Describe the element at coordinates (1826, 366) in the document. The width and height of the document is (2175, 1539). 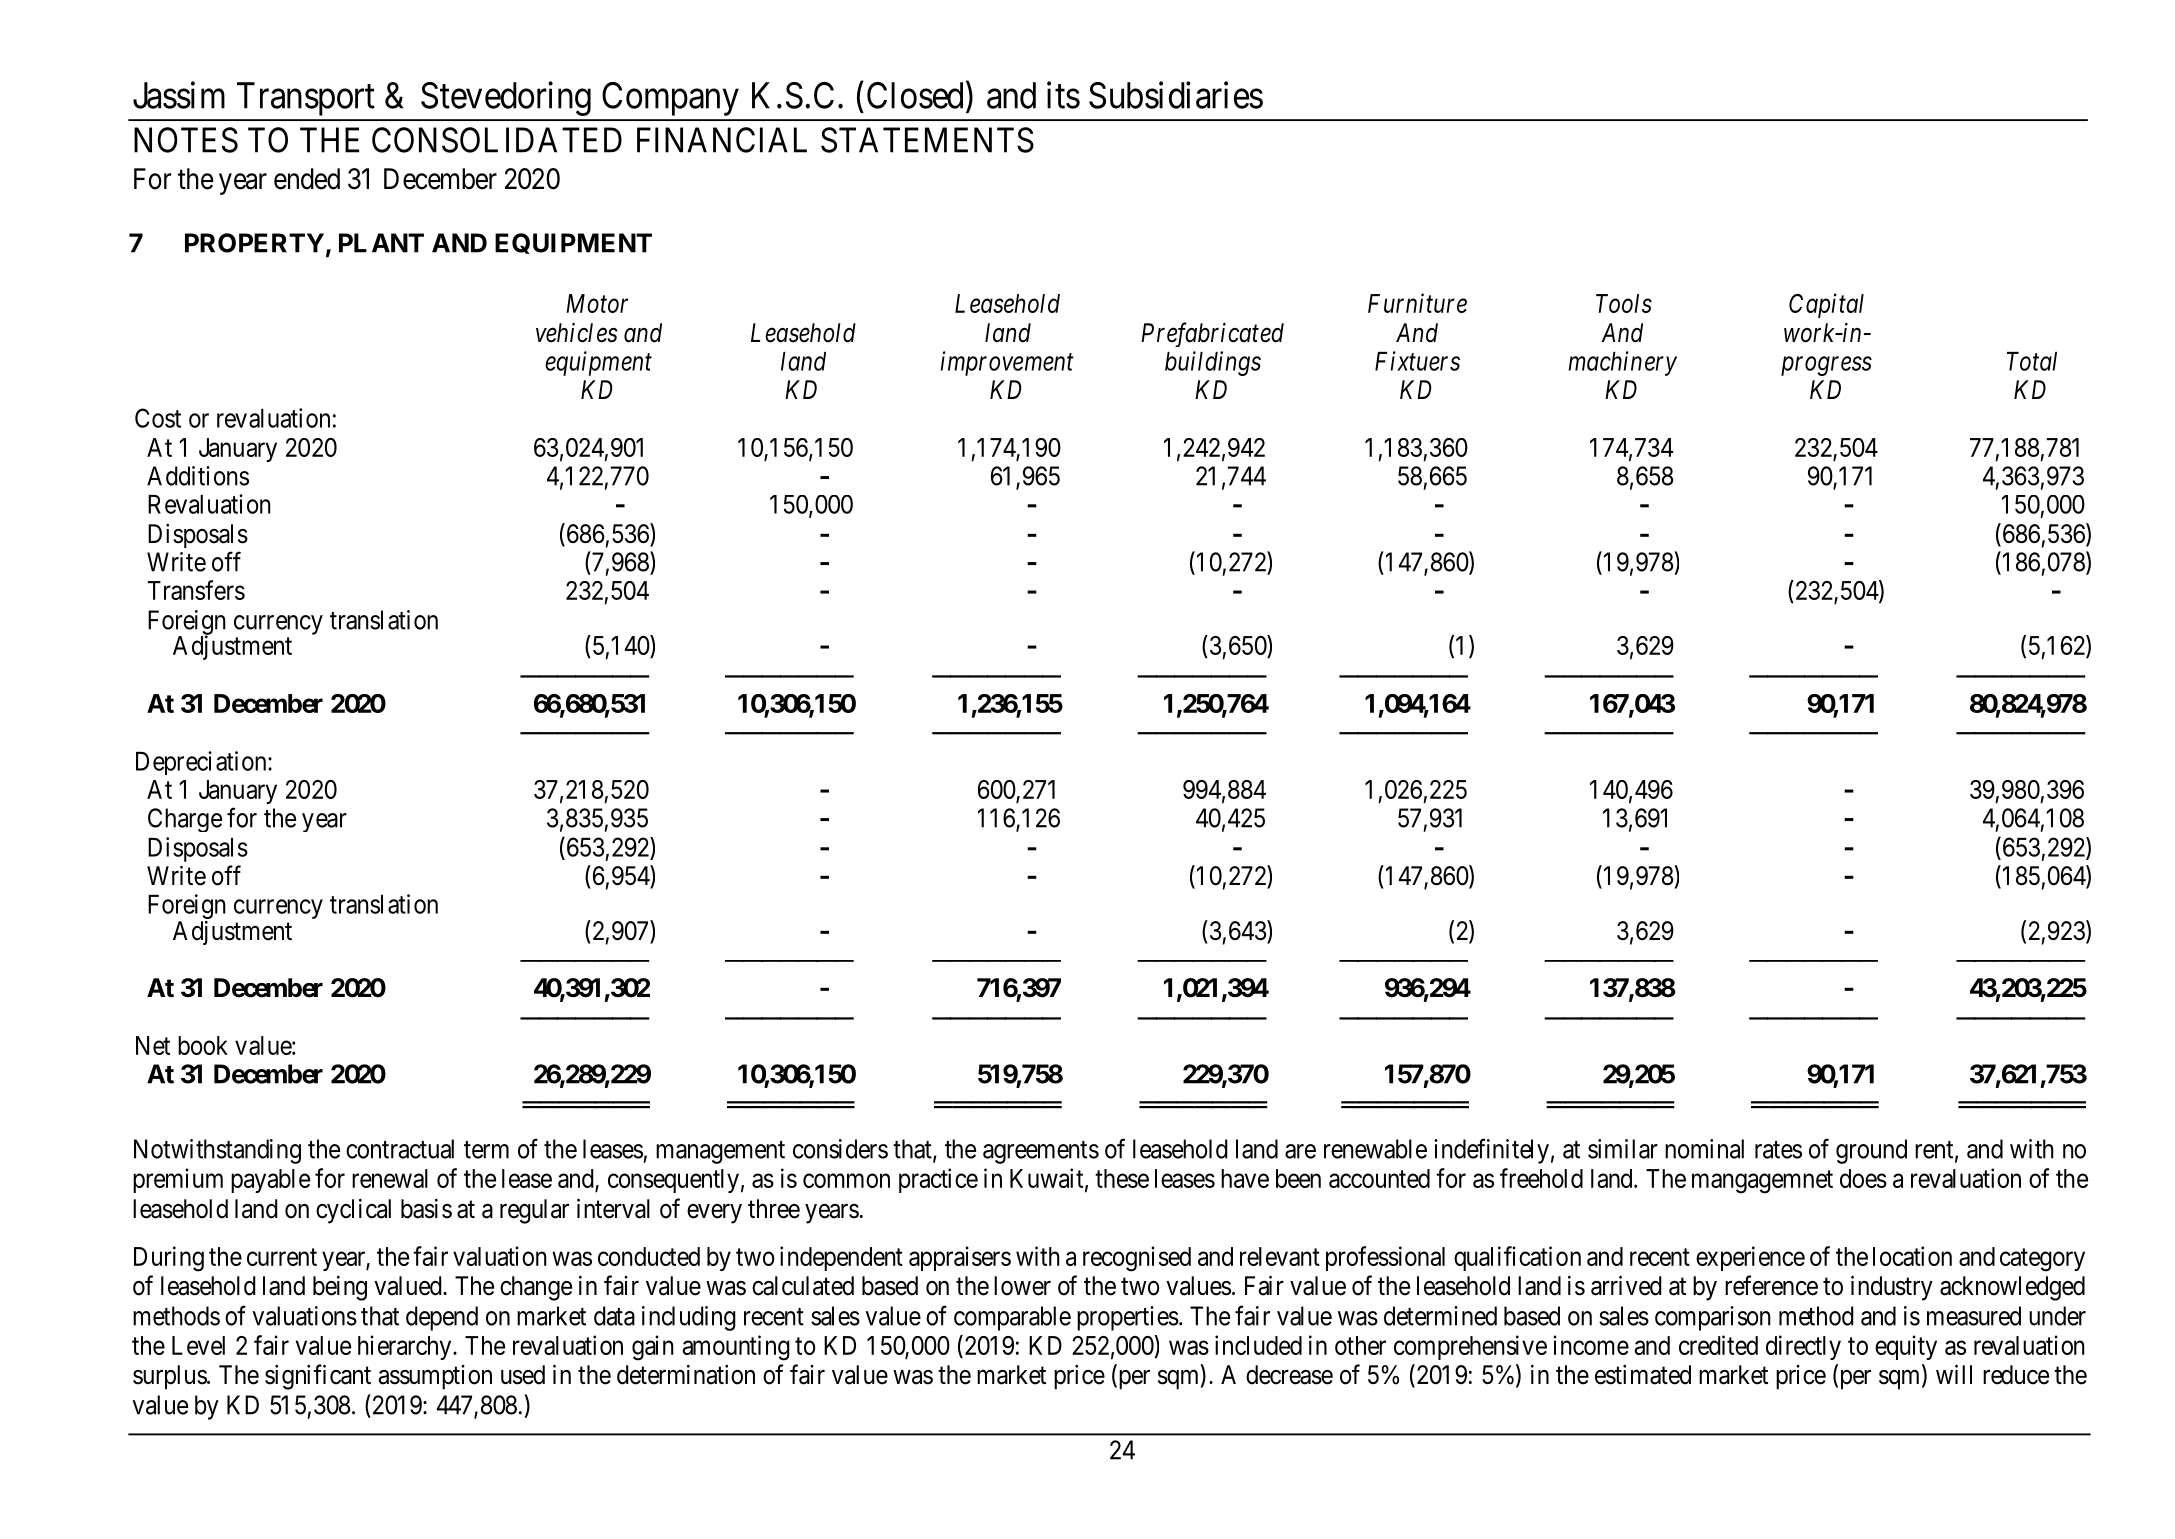
I see `progress` at that location.
